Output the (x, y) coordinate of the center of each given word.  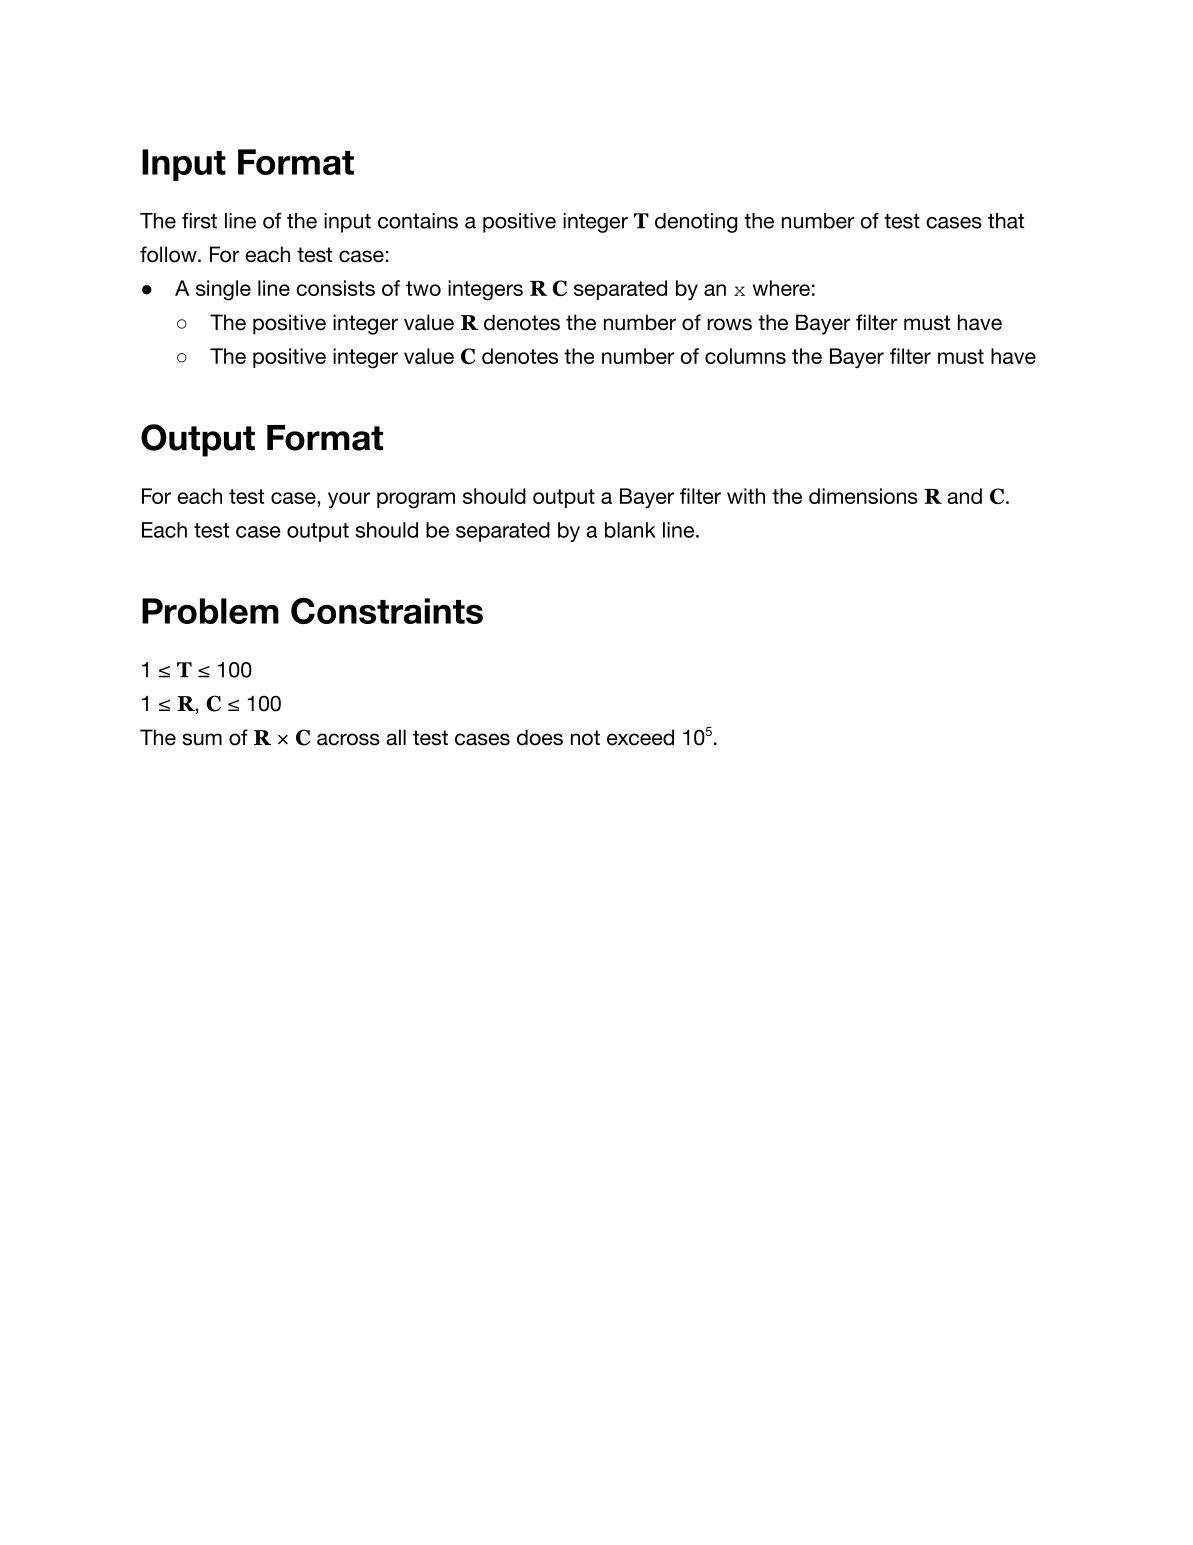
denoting (696, 223)
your (349, 500)
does (540, 737)
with (746, 496)
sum (202, 739)
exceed (640, 737)
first (199, 220)
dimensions (863, 496)
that (1006, 221)
